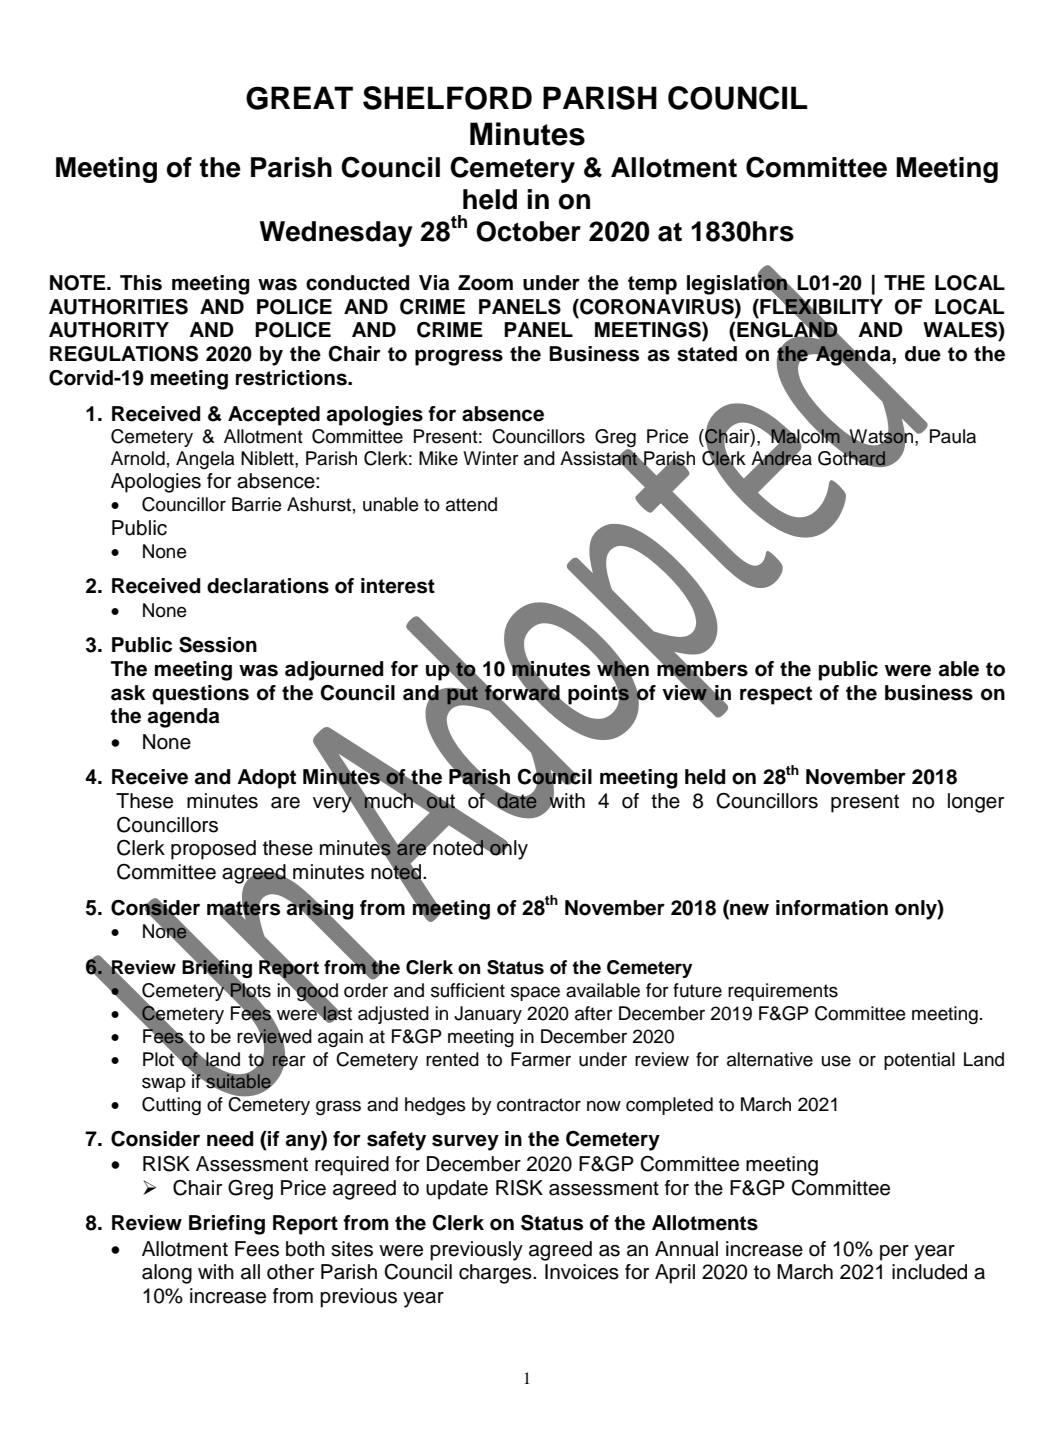 This page has width=1054, height=1449. I want to click on FLEXIBILITY, so click(820, 306).
